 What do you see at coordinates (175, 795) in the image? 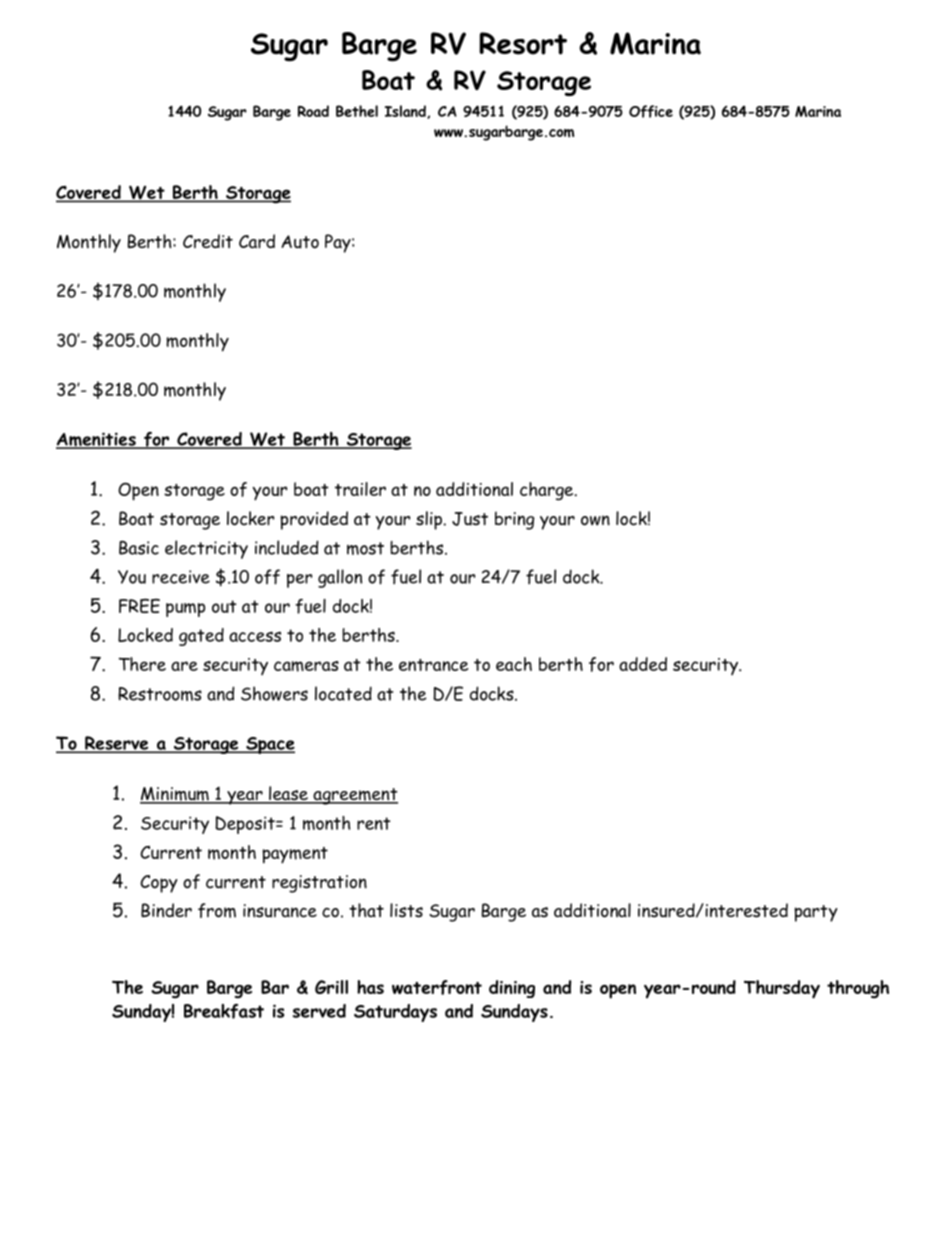
I see `Minimum` at bounding box center [175, 795].
